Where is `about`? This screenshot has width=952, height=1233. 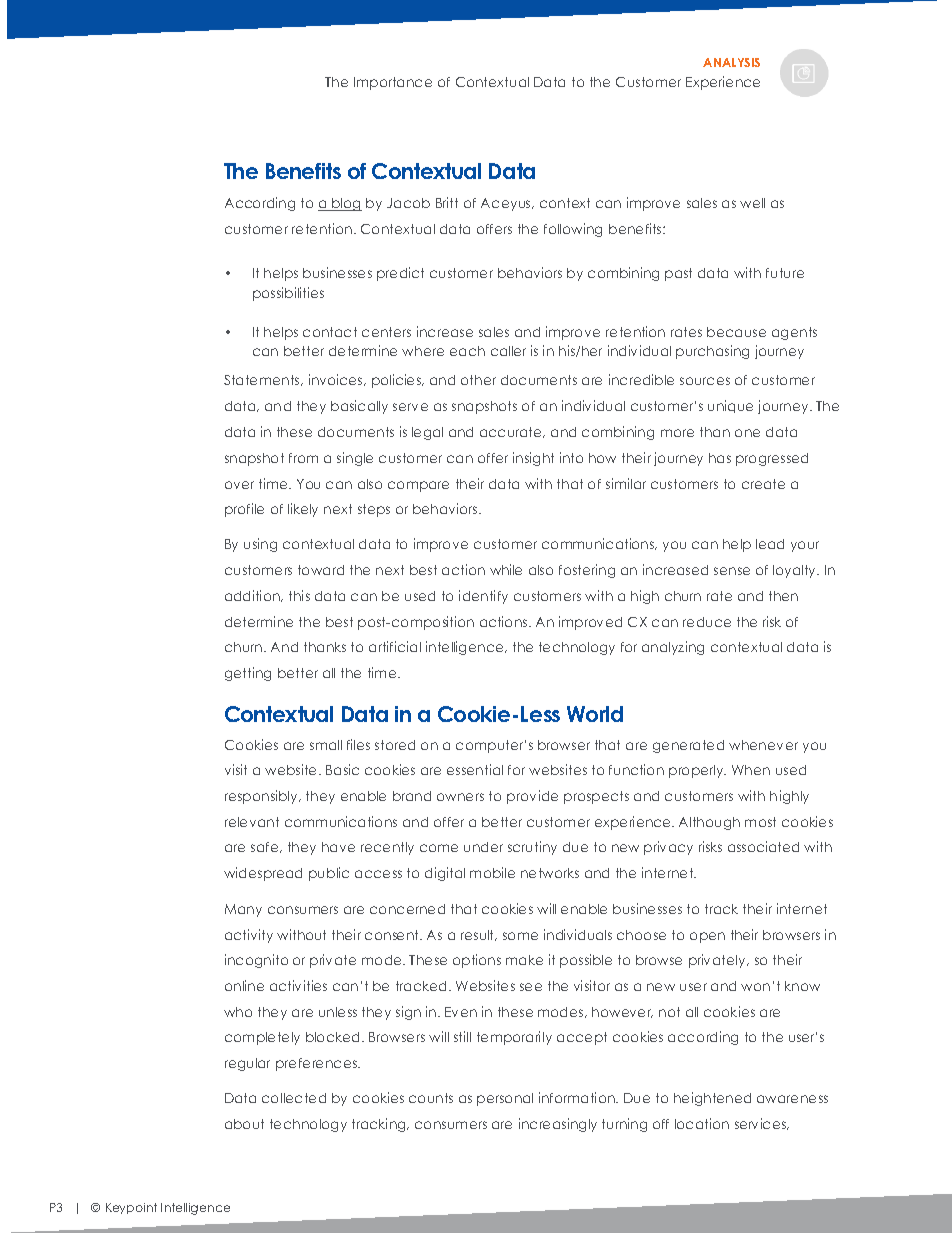
about is located at coordinates (244, 1124).
